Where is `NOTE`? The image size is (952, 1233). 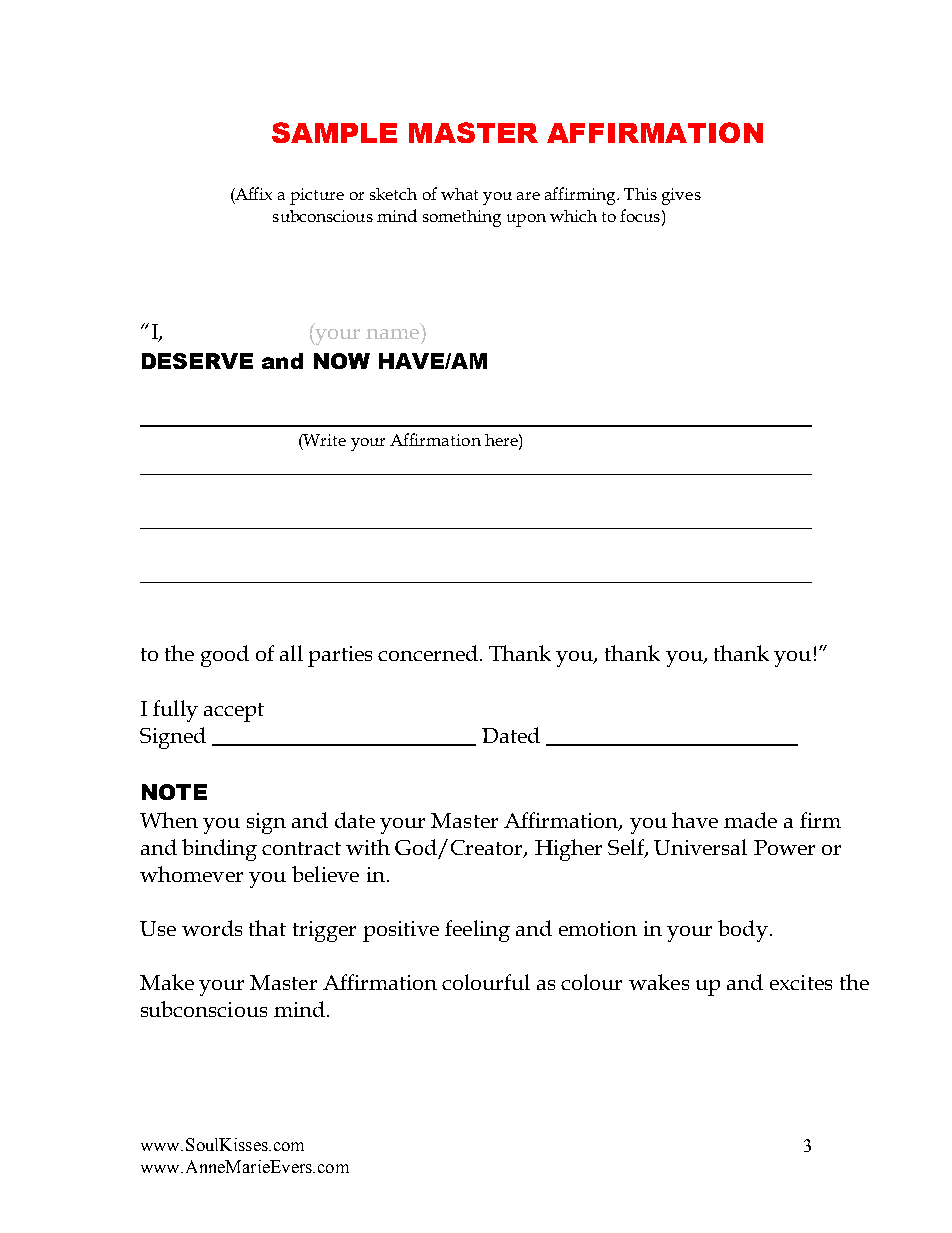 NOTE is located at coordinates (174, 792).
